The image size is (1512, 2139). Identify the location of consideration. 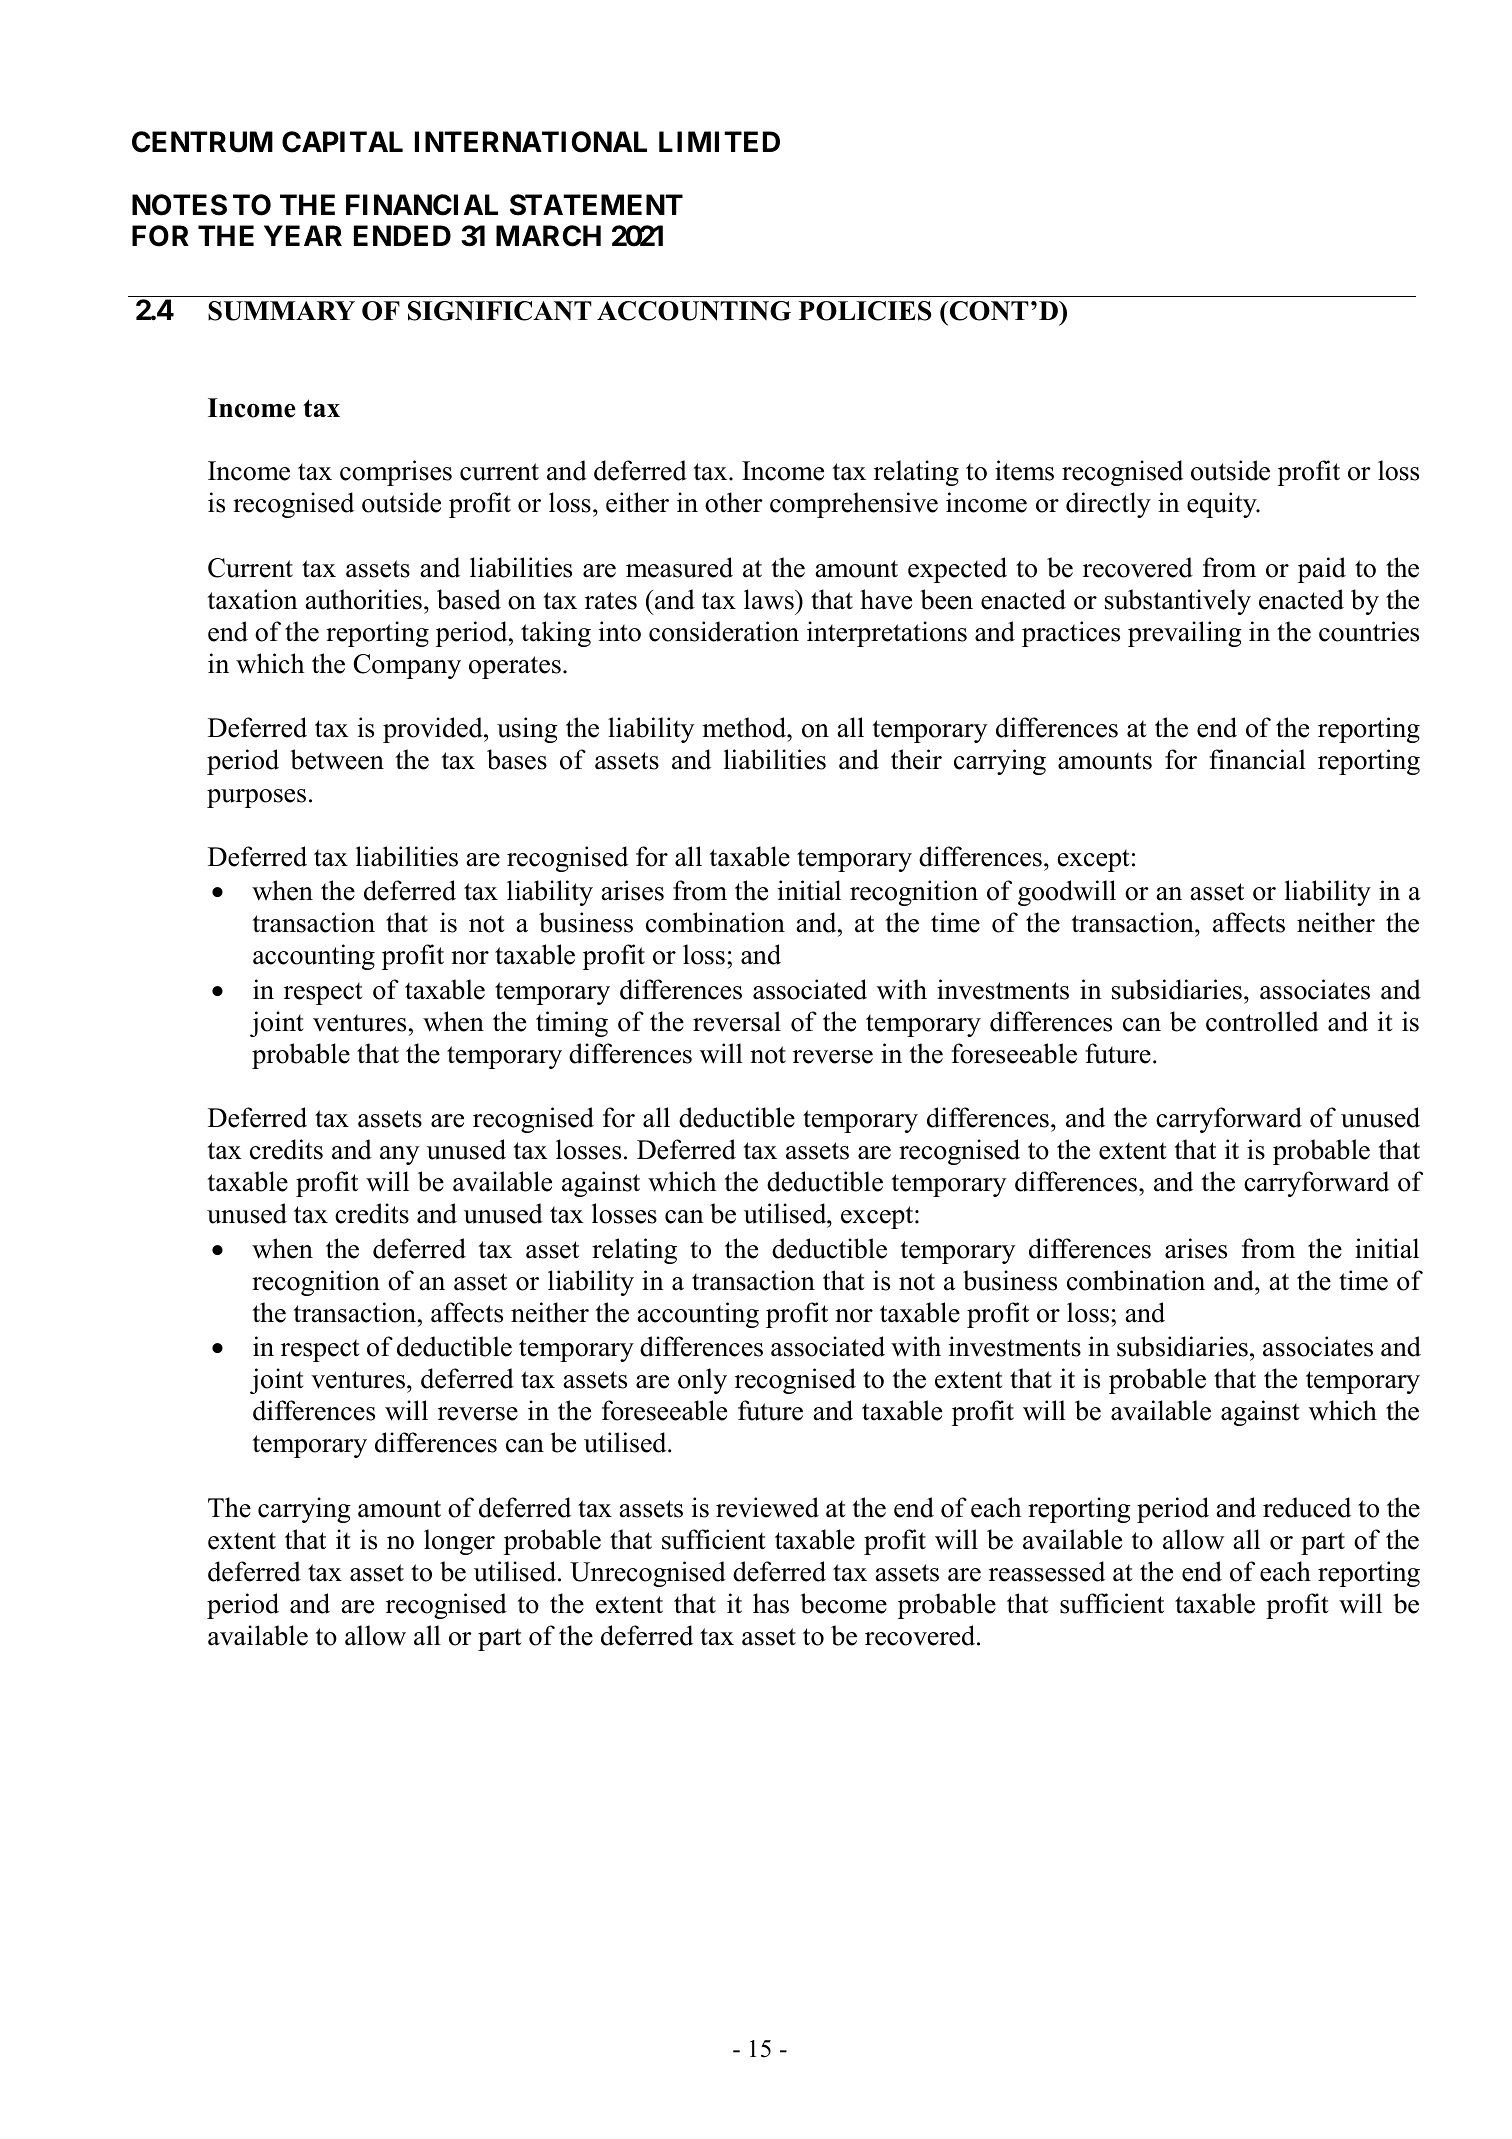
(724, 631).
